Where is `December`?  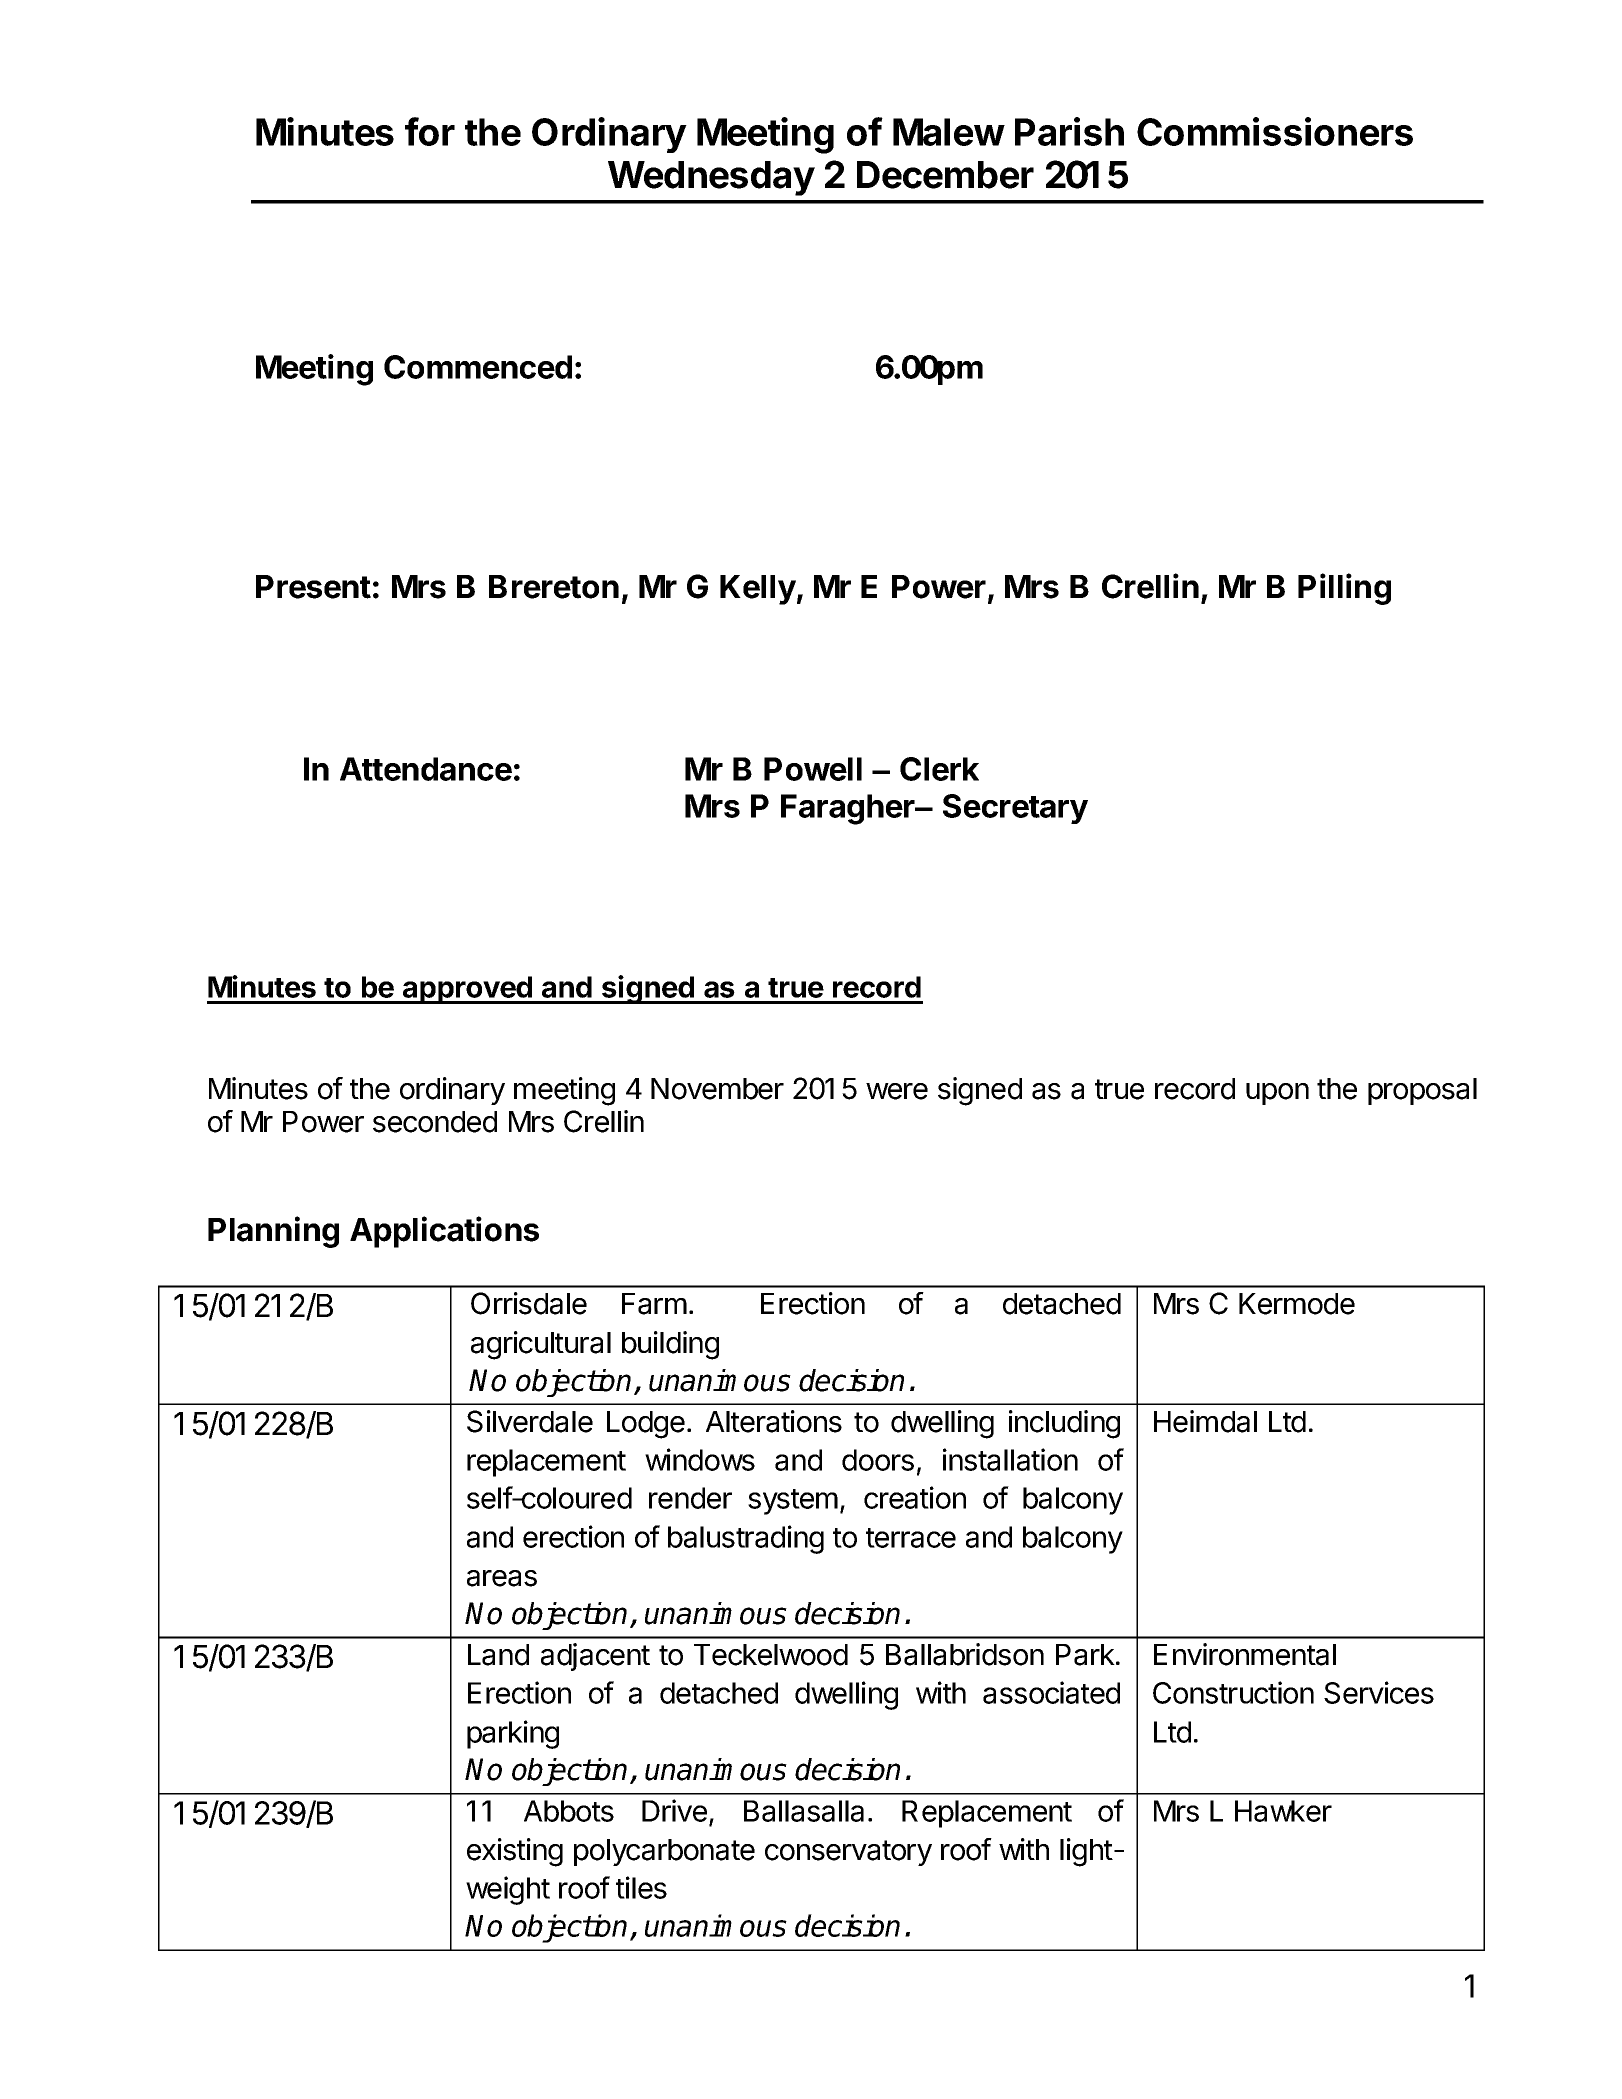 December is located at coordinates (945, 175).
